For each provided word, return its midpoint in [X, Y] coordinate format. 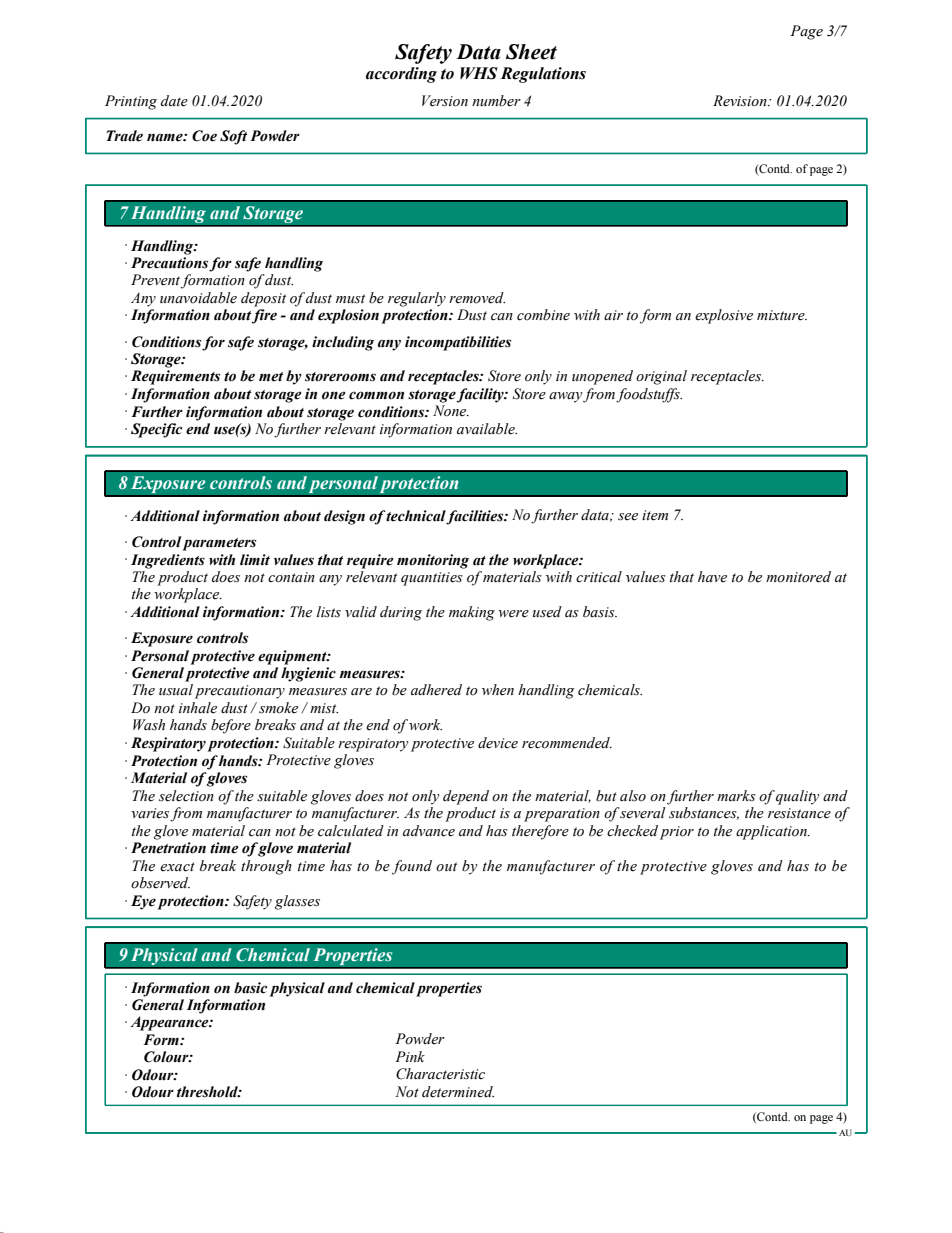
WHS [479, 73]
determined [458, 1092]
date [174, 101]
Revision [741, 101]
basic [250, 988]
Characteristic [440, 1074]
